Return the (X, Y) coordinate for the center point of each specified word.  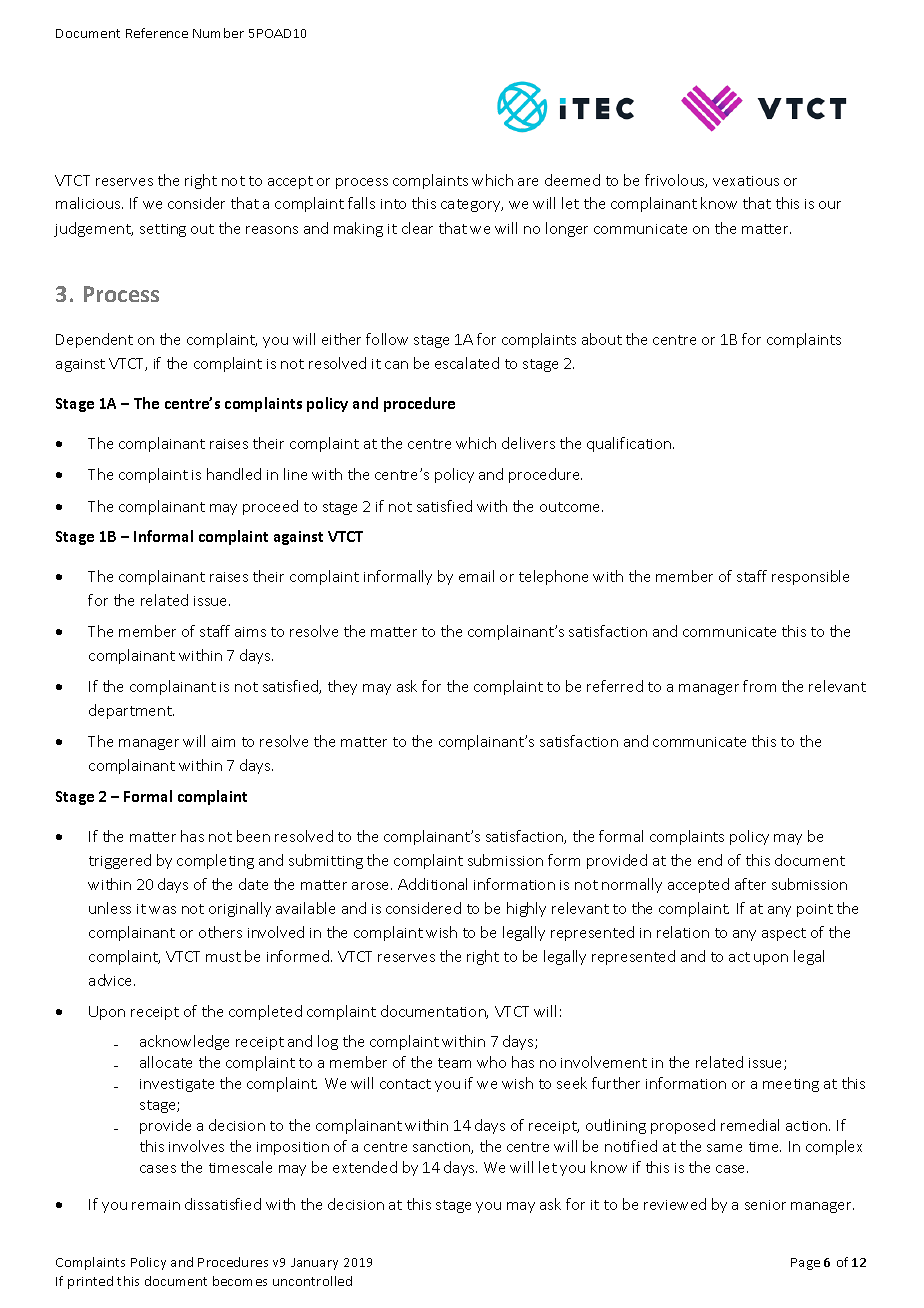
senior (765, 1205)
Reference (157, 33)
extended (365, 1167)
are (528, 182)
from (759, 686)
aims (250, 632)
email (476, 576)
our (830, 205)
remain (156, 1205)
